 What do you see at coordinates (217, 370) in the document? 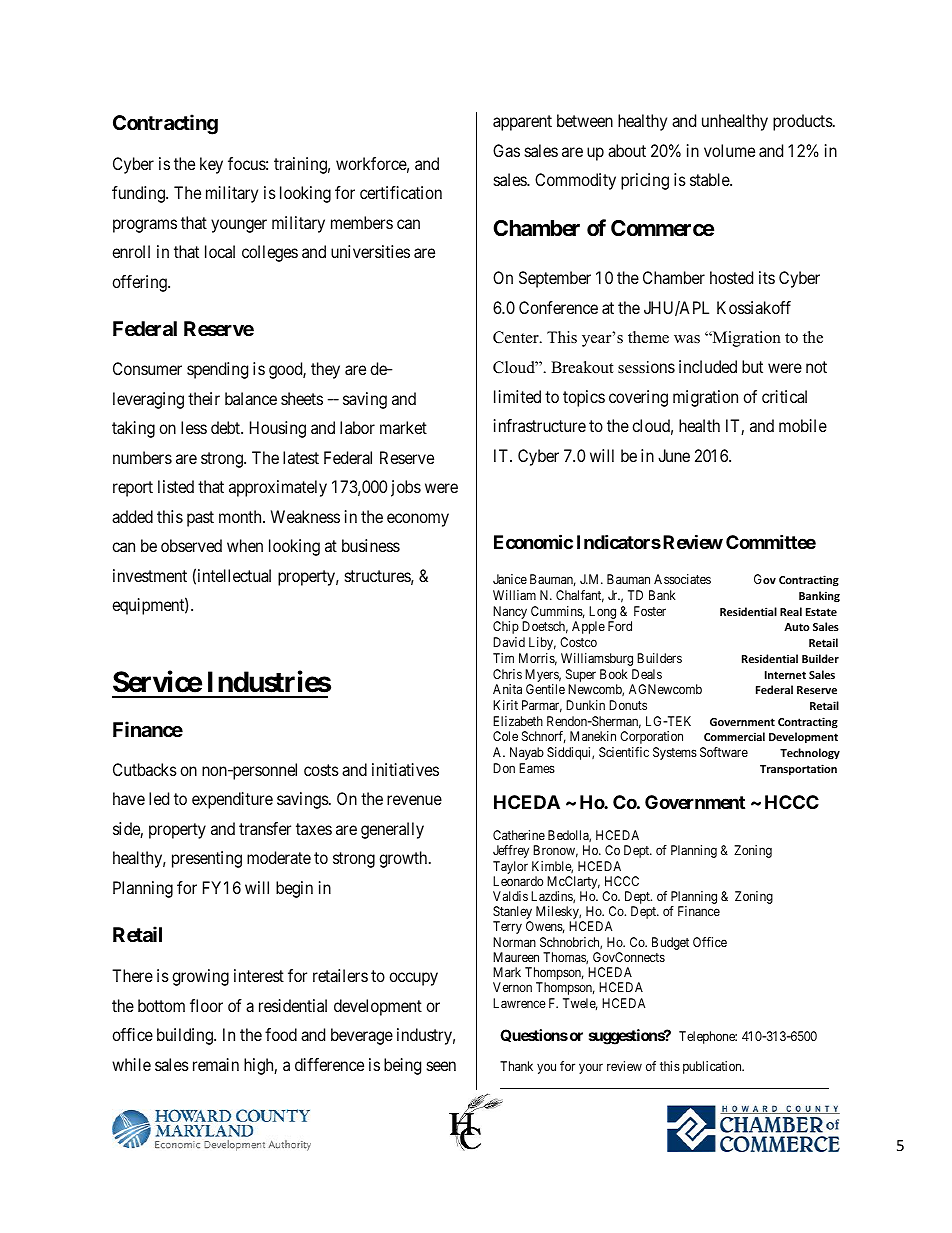
I see `spending` at bounding box center [217, 370].
